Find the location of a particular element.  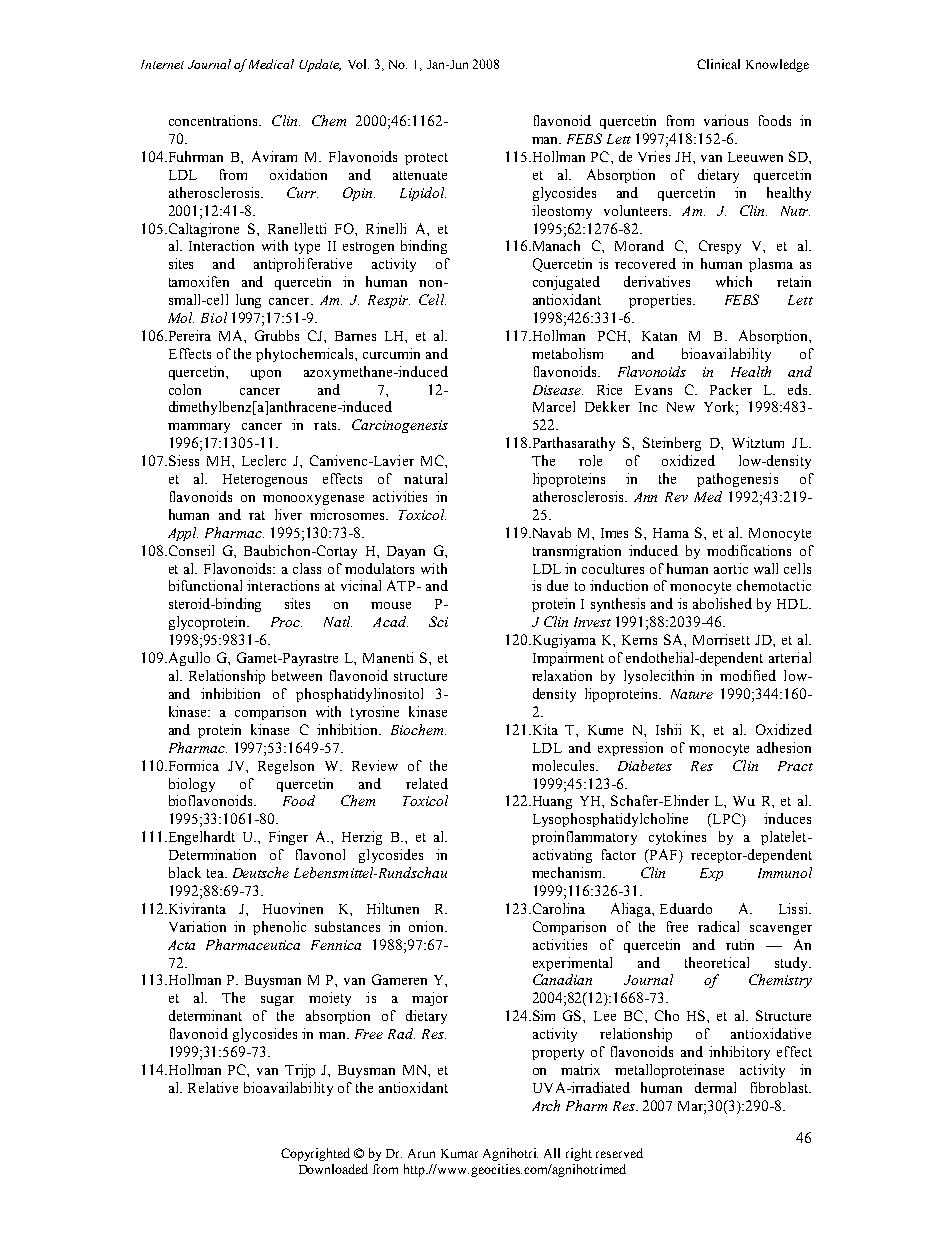

dermal is located at coordinates (715, 1087).
